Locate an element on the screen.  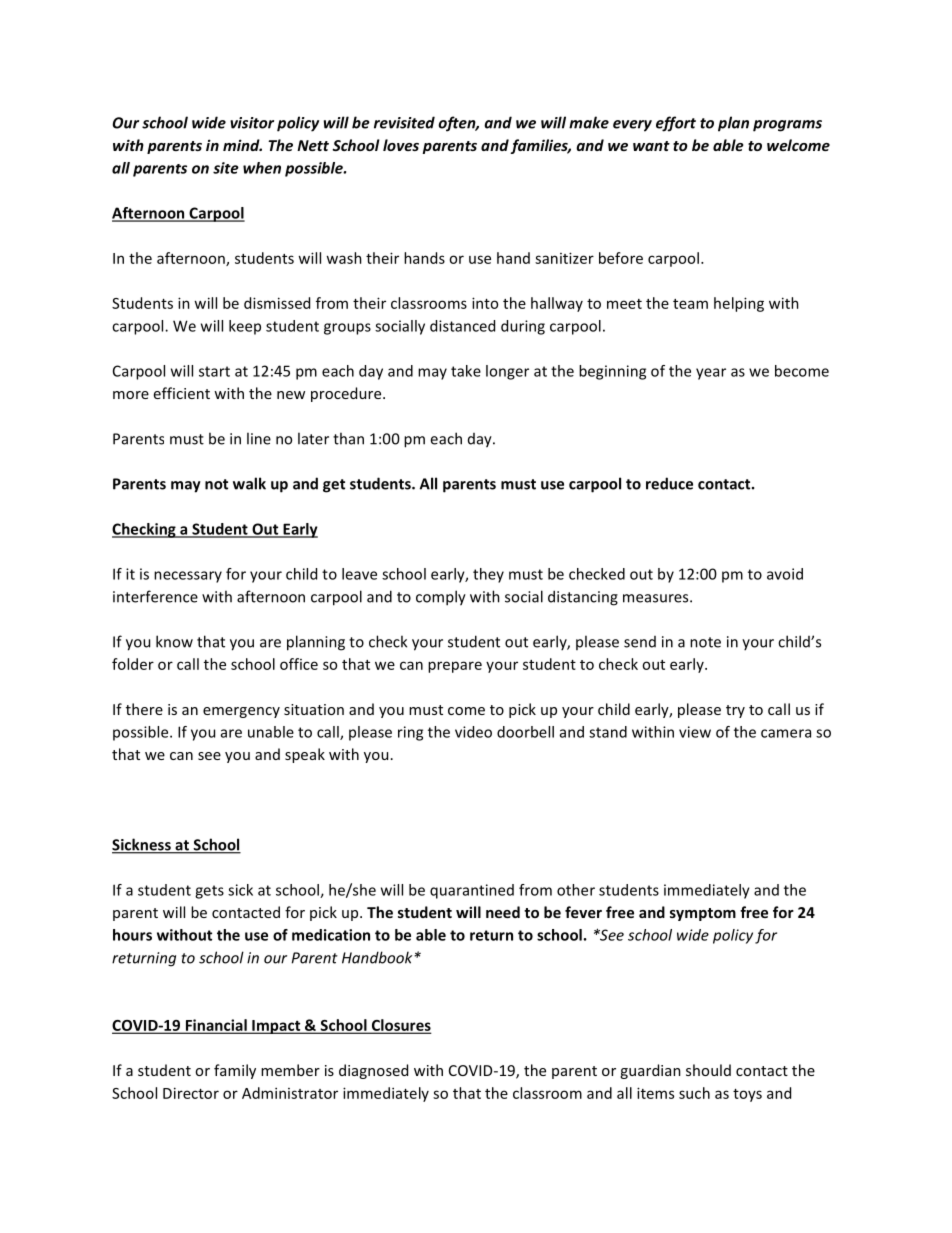
family is located at coordinates (235, 1071).
